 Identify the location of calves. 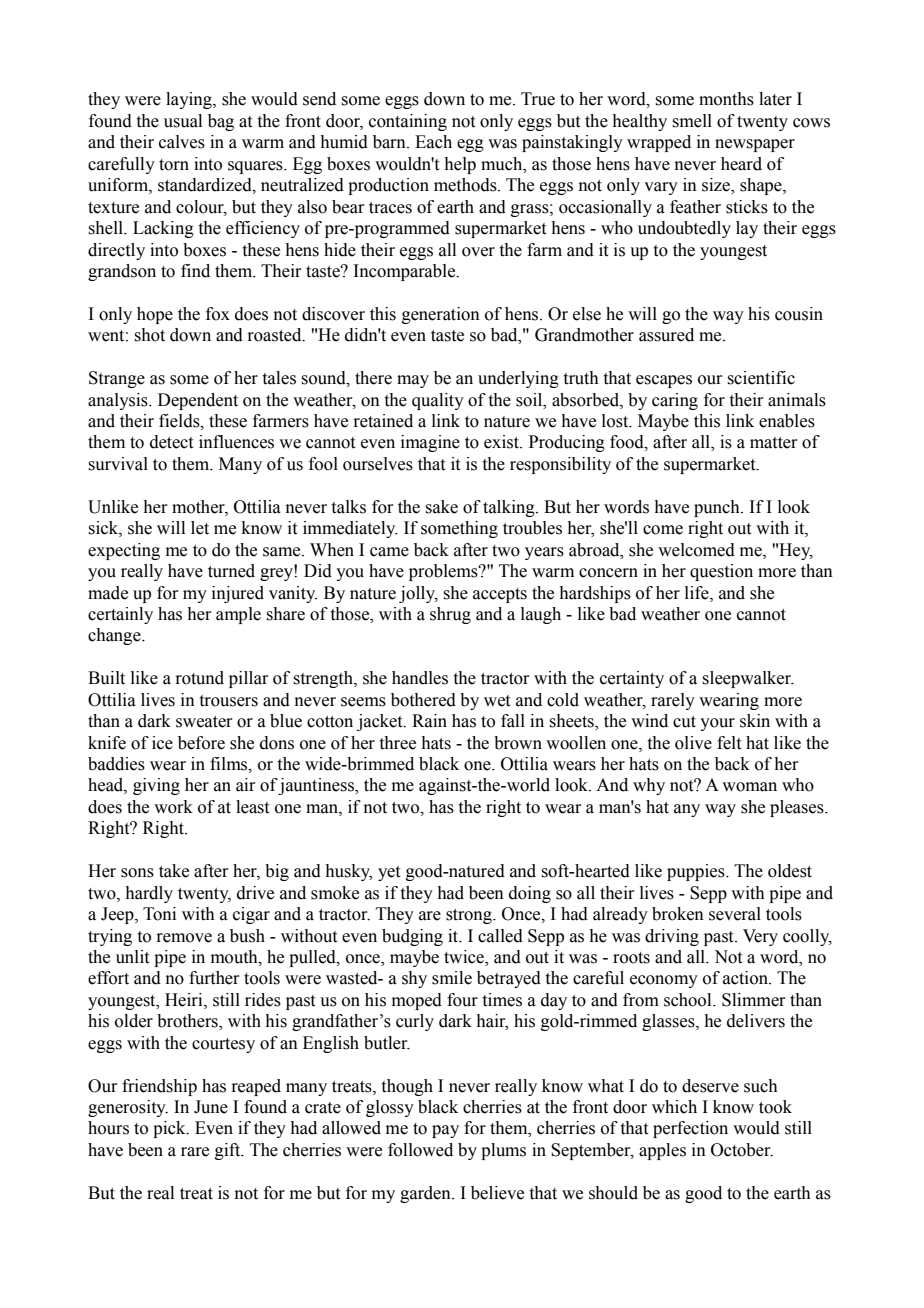
(182, 142).
